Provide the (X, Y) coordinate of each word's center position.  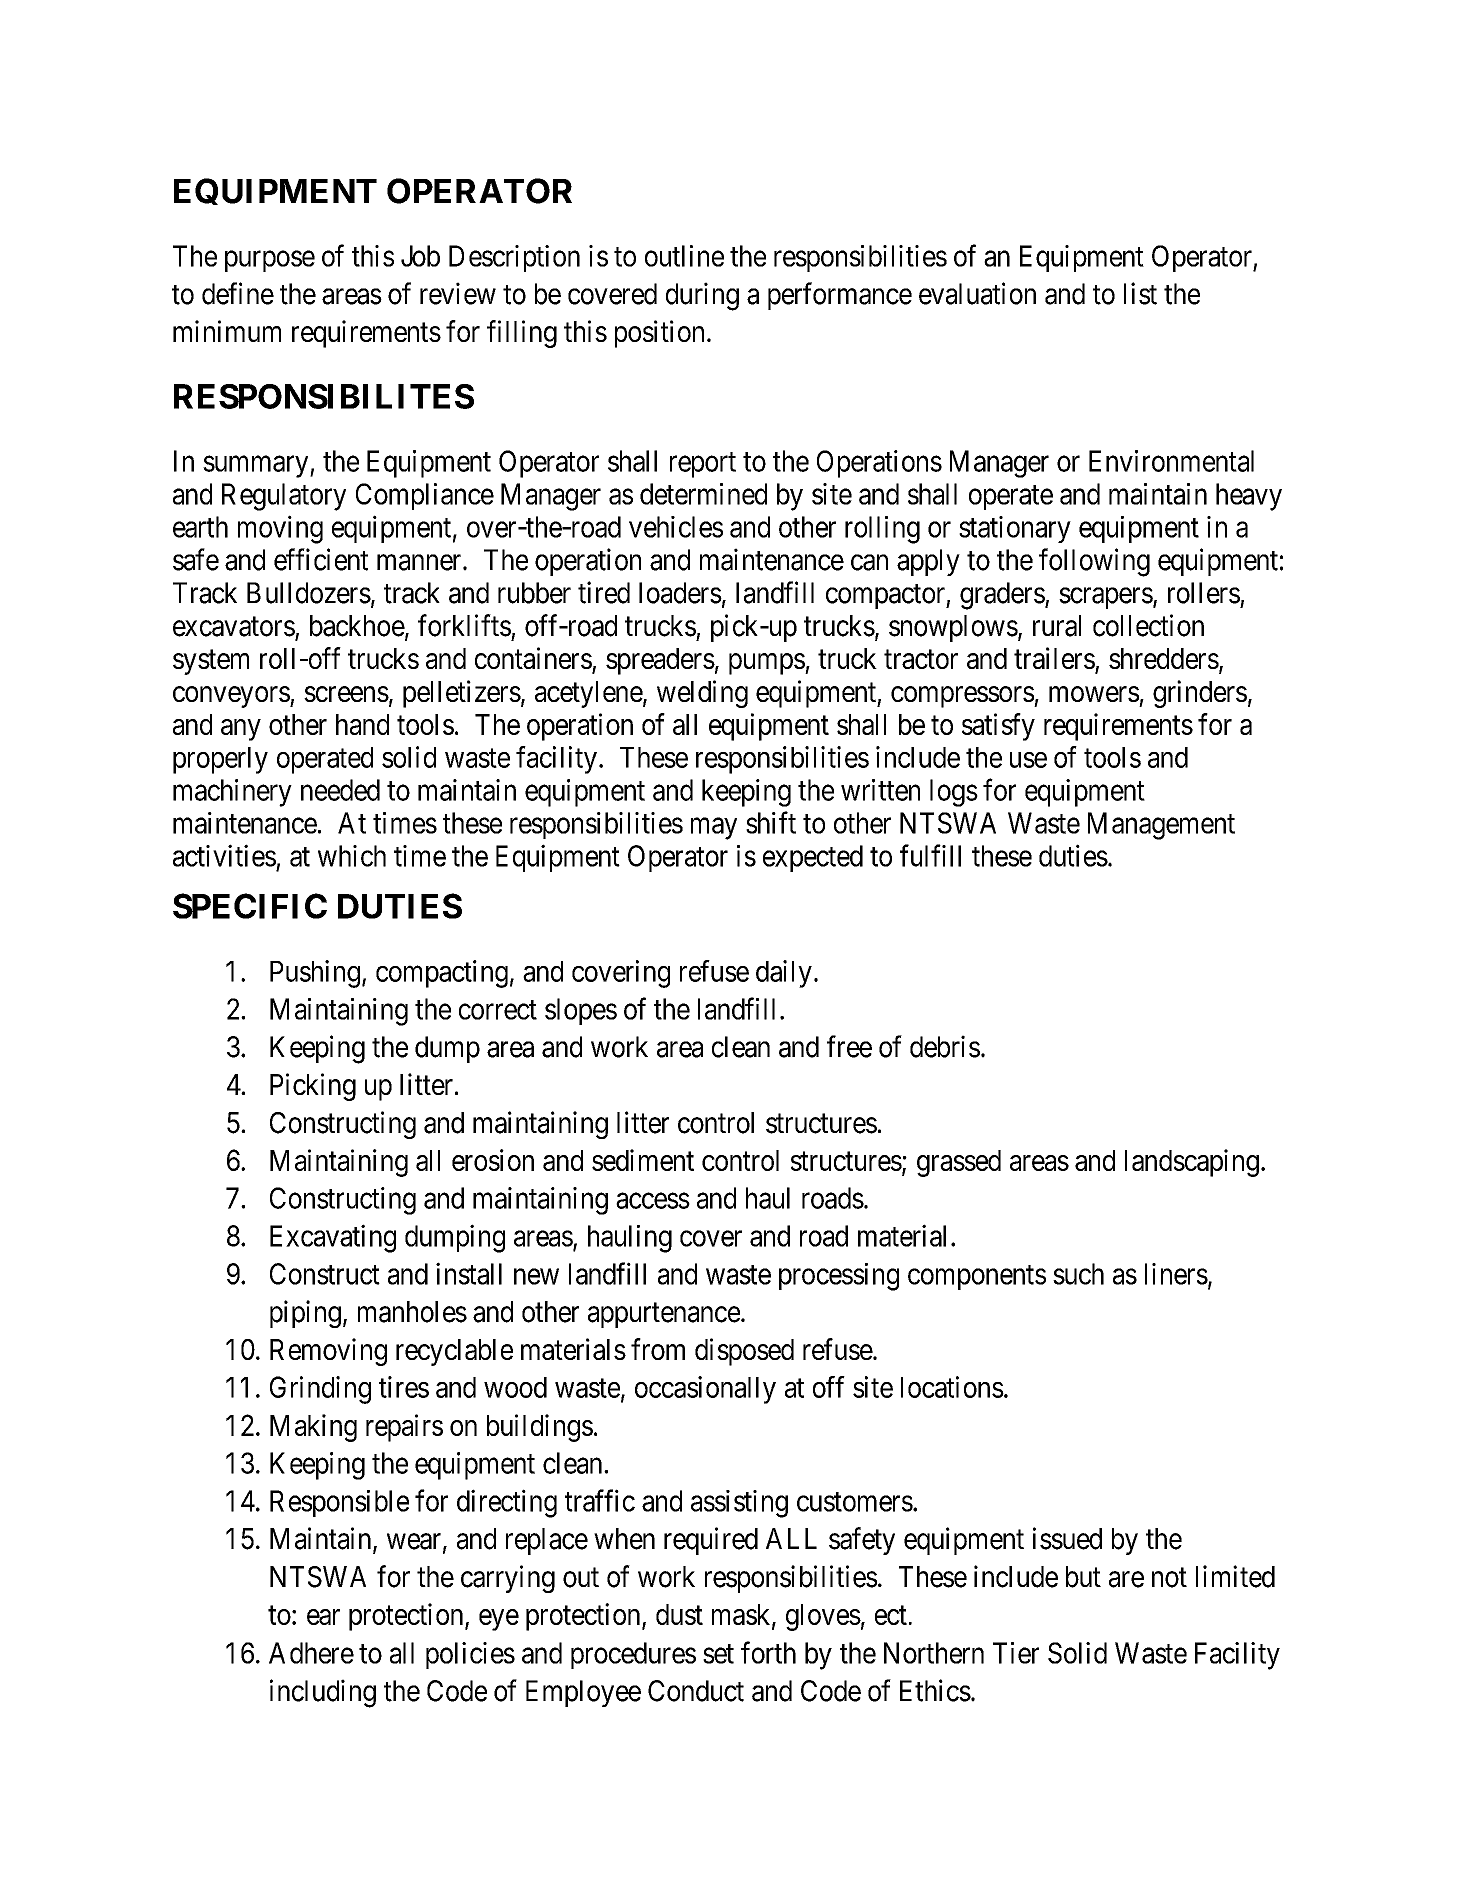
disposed (744, 1352)
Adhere (311, 1653)
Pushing (315, 974)
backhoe (357, 626)
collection (1148, 625)
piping (305, 1314)
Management (1161, 826)
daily (784, 974)
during (702, 296)
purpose (270, 261)
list (1140, 293)
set (718, 1654)
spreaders (660, 661)
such (1078, 1274)
